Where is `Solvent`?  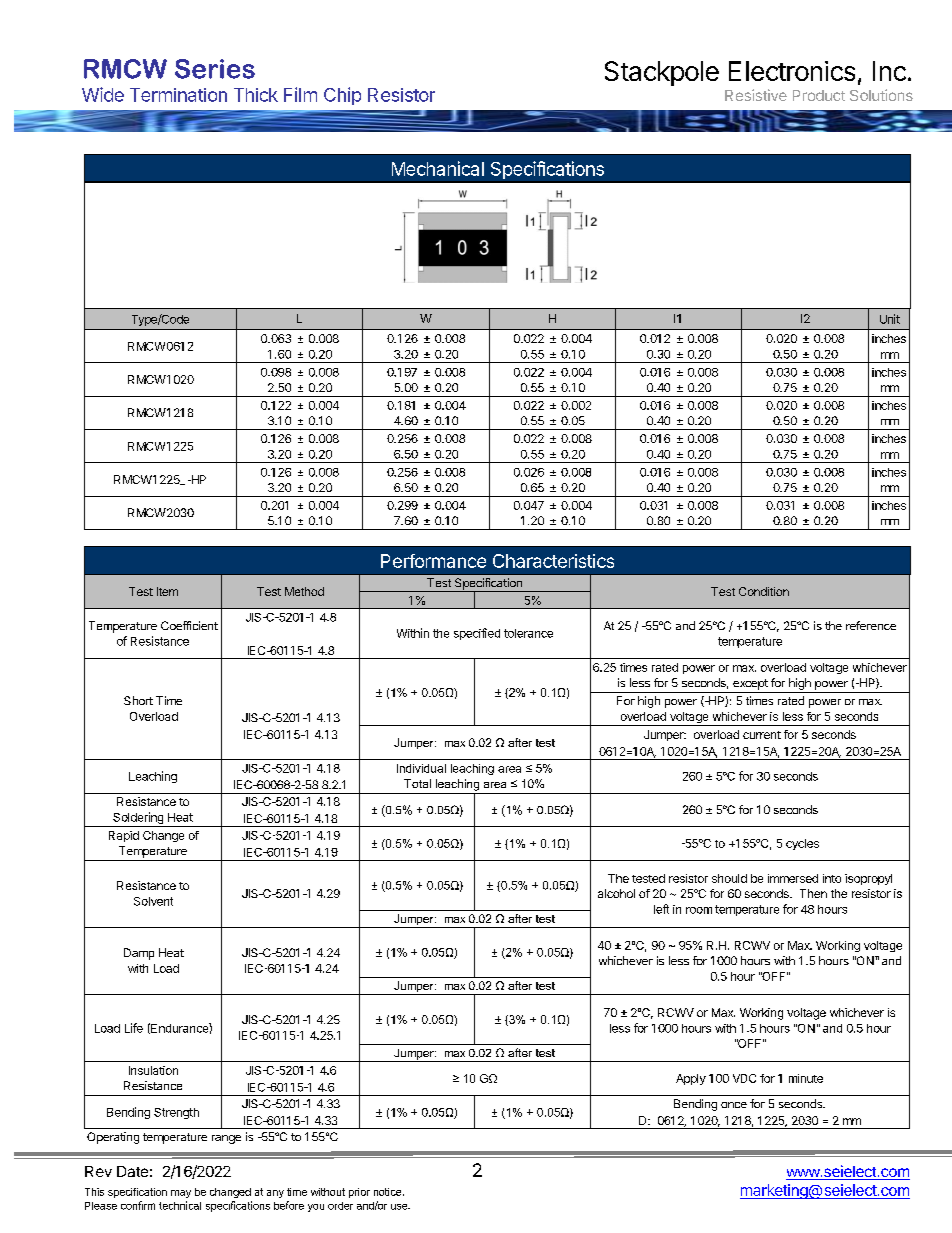
Solvent is located at coordinates (153, 901).
